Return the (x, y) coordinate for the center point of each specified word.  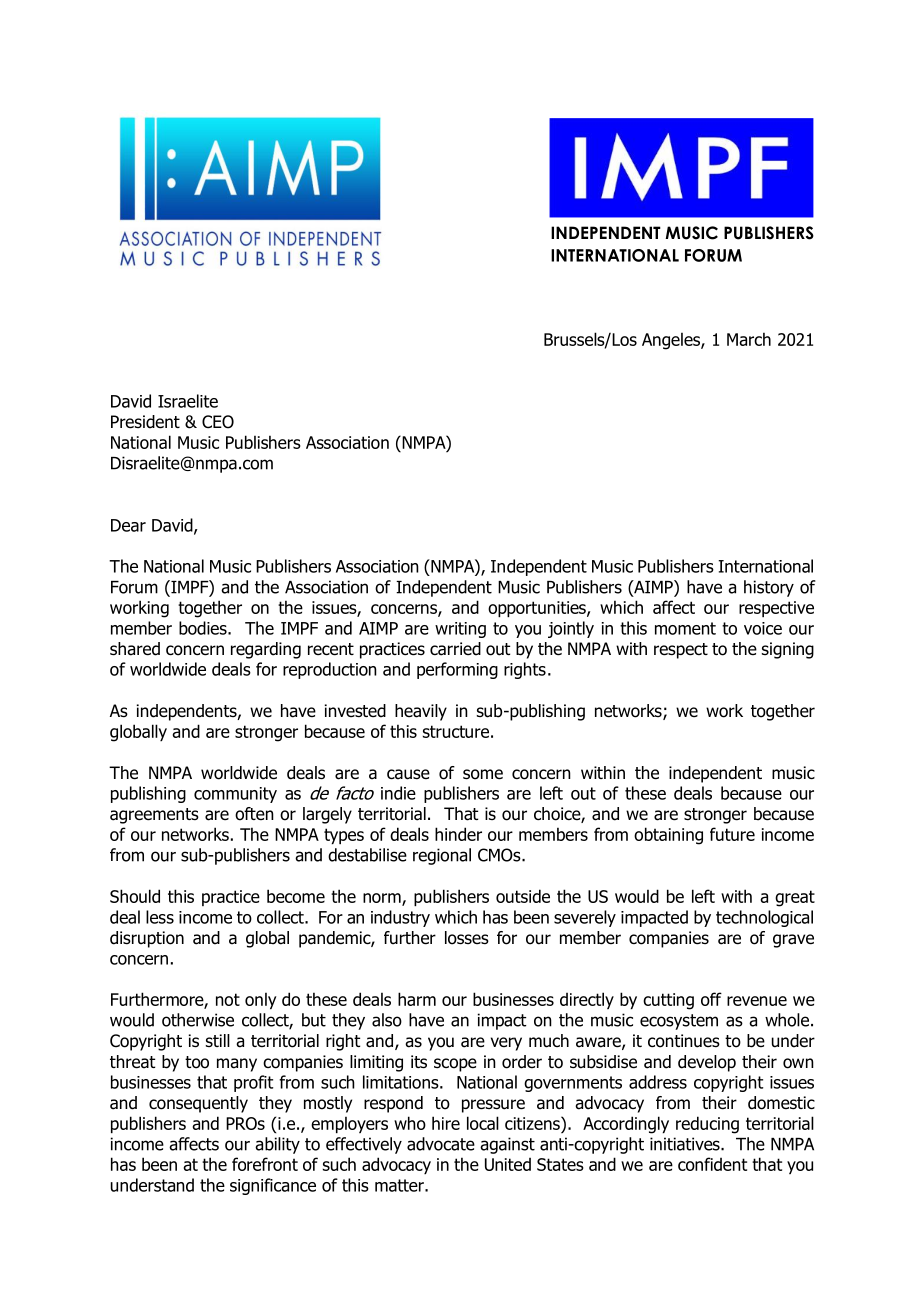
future (732, 834)
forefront (265, 1164)
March (749, 339)
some (483, 774)
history (769, 588)
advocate (441, 1144)
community (235, 795)
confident (712, 1164)
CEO (218, 422)
